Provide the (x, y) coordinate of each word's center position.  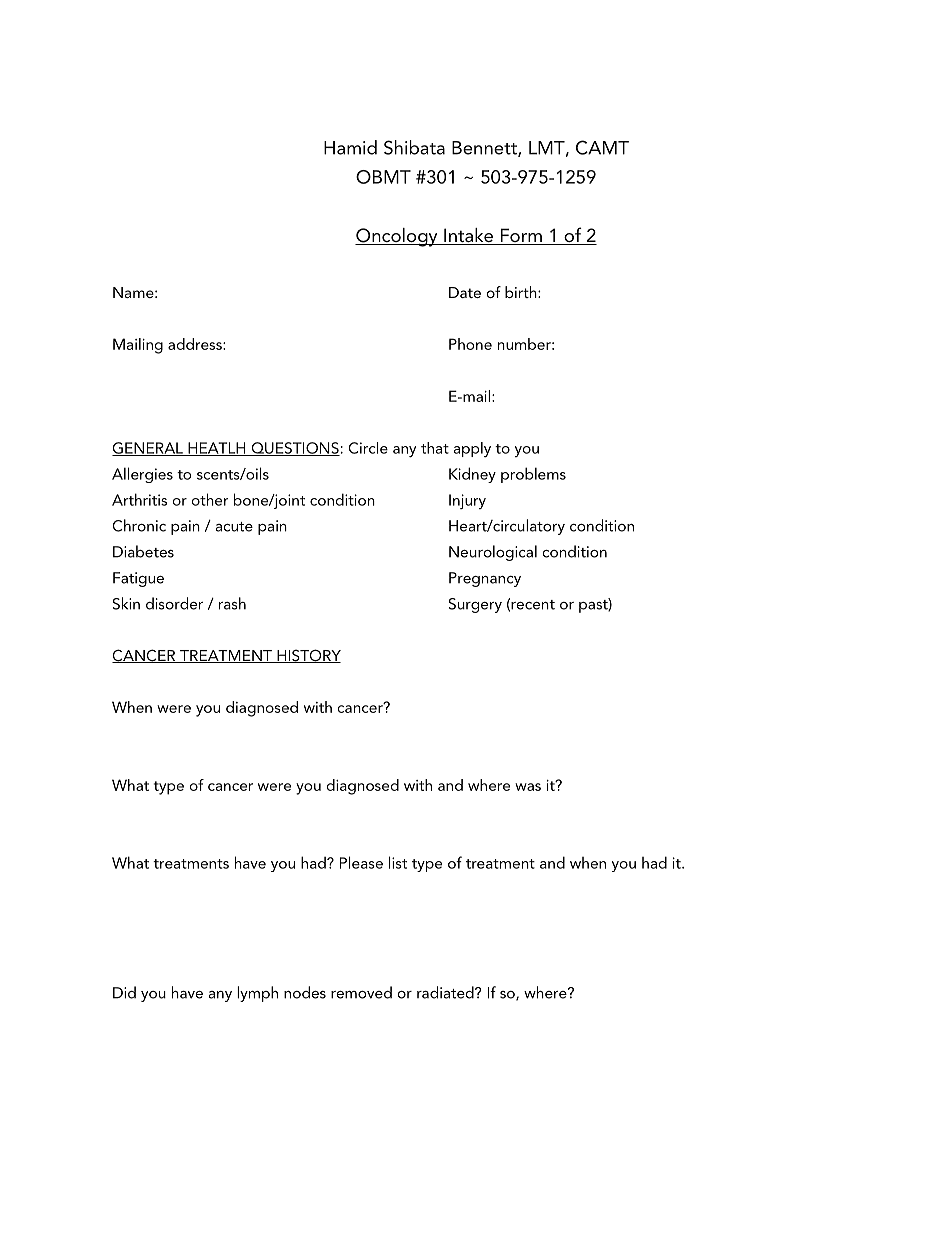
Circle (368, 448)
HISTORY (308, 656)
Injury (467, 501)
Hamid (350, 147)
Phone (470, 344)
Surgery (475, 605)
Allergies (142, 475)
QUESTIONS (294, 449)
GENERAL (148, 449)
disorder (174, 603)
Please (361, 862)
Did (124, 992)
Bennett (485, 149)
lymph (257, 994)
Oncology (397, 237)
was (528, 787)
